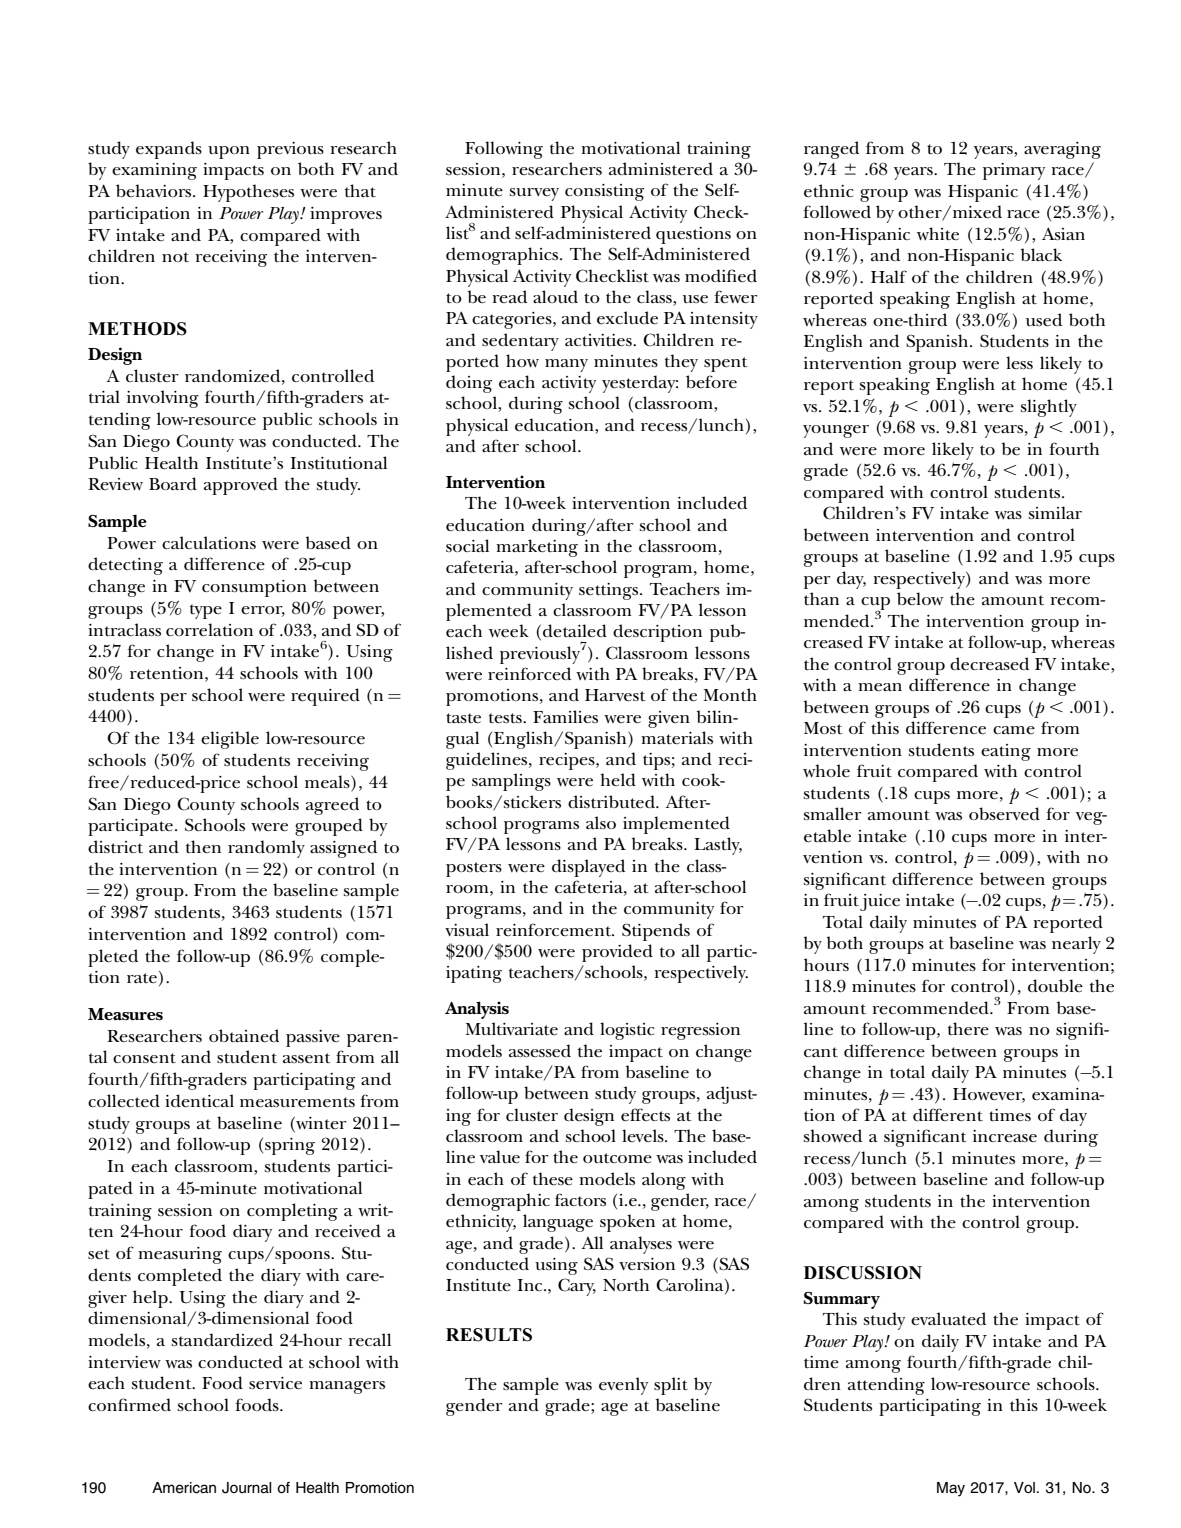 Image resolution: width=1181 pixels, height=1528 pixels. Describe the element at coordinates (229, 152) in the image. I see `upon` at that location.
